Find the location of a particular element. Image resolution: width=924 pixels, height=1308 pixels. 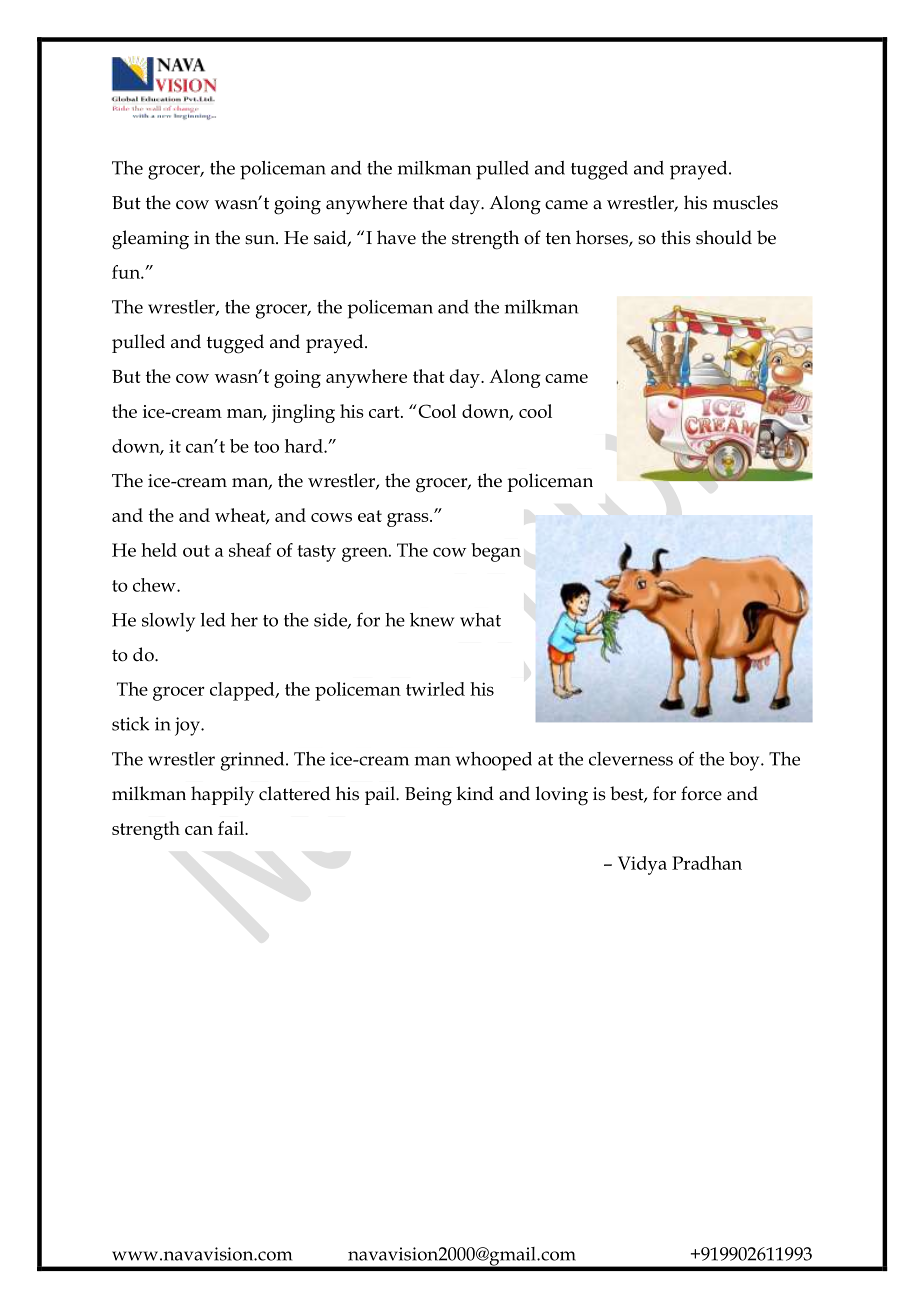

began is located at coordinates (496, 552).
